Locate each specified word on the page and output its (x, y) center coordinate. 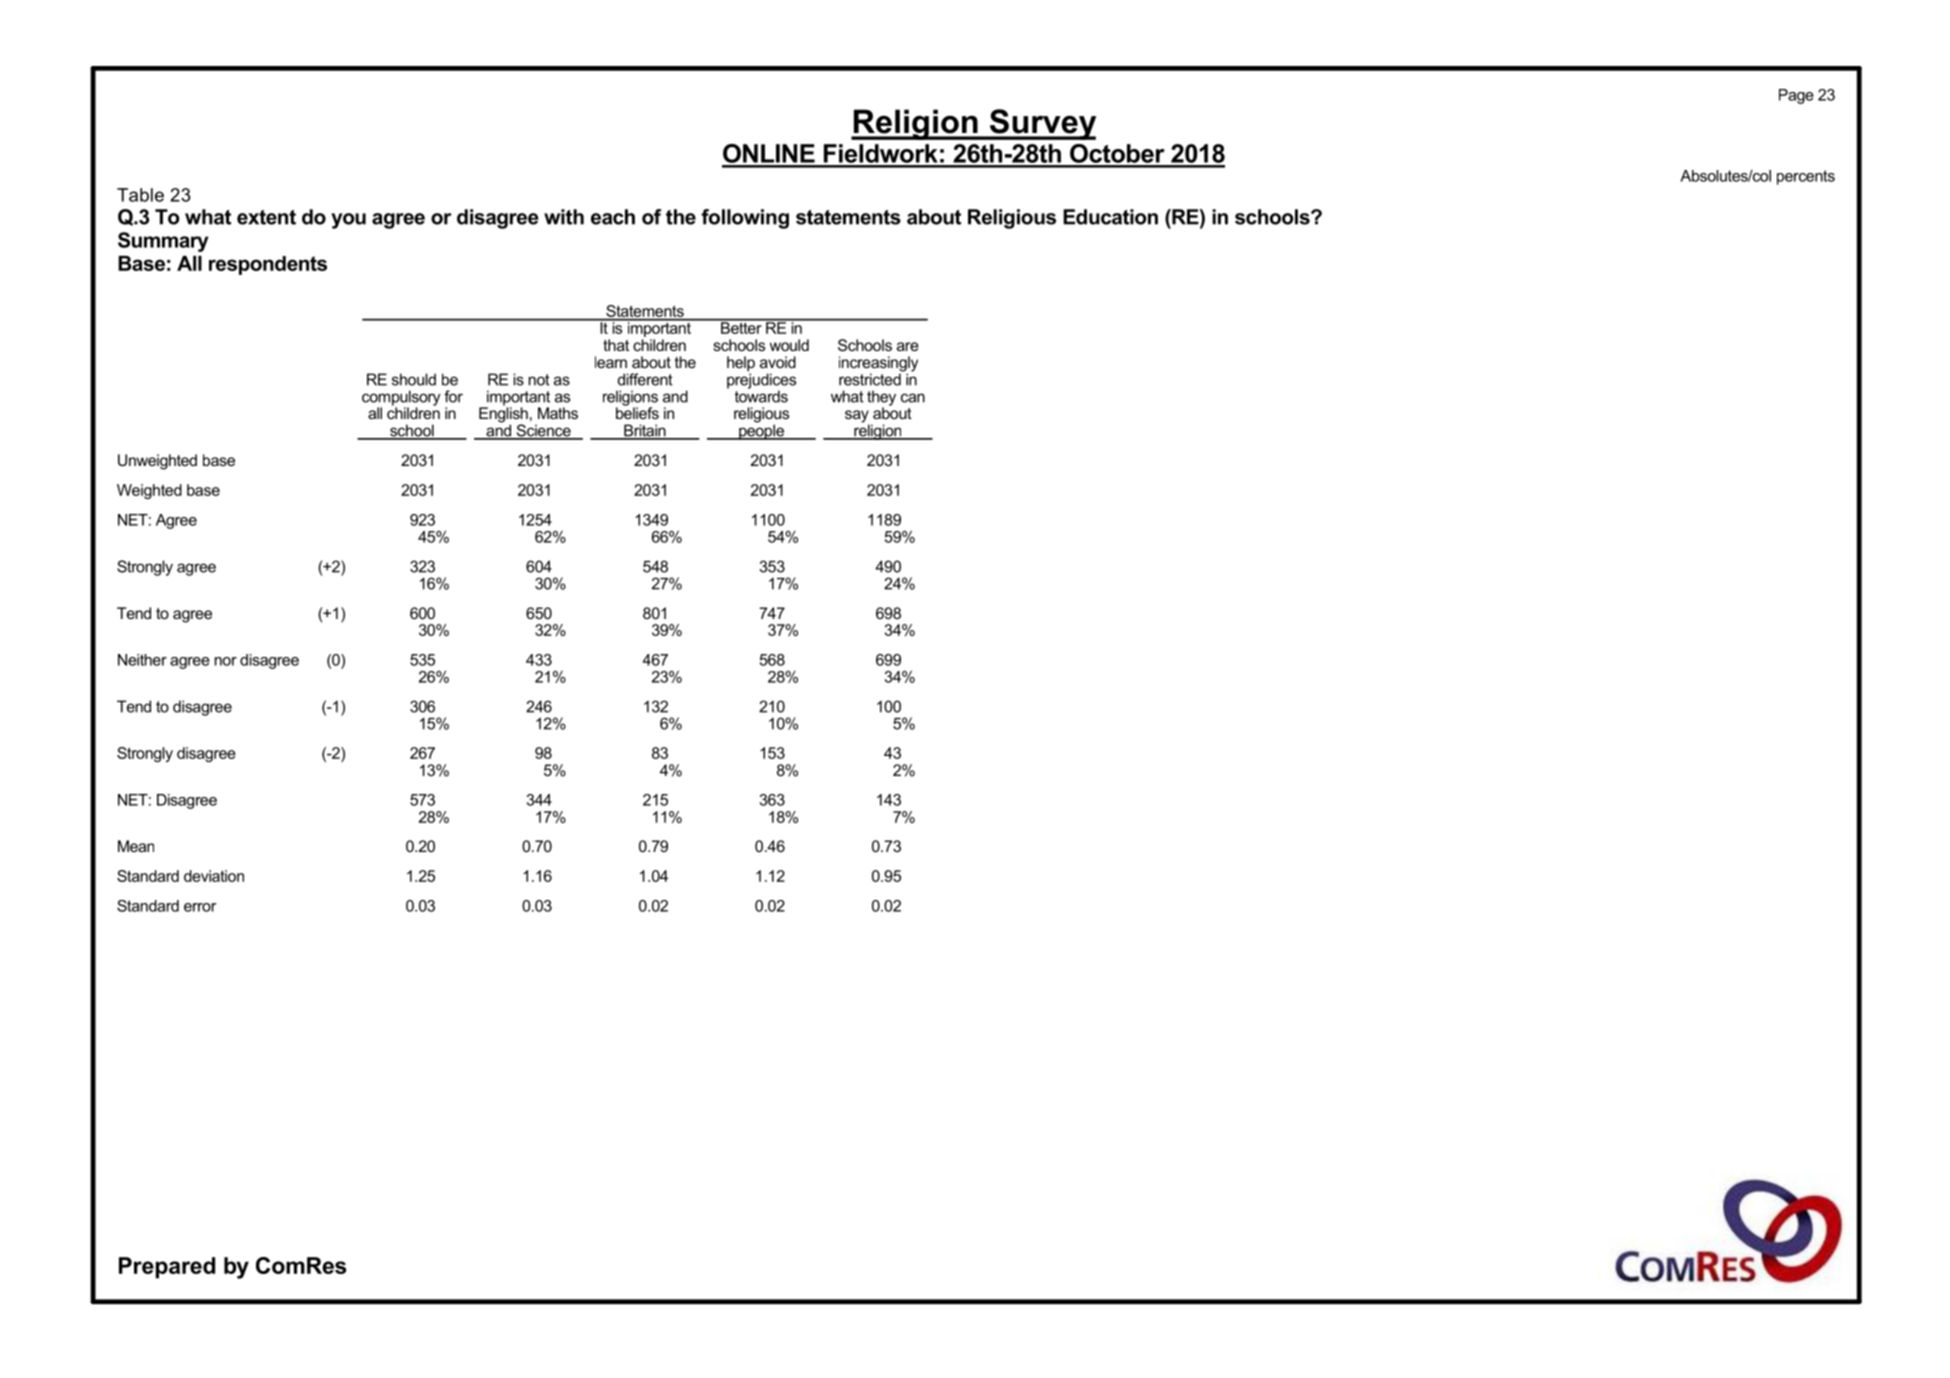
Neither (142, 660)
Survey (1042, 124)
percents (1806, 177)
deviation (214, 876)
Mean (136, 846)
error (200, 907)
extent (266, 217)
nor (226, 661)
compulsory (401, 399)
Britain (645, 431)
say (857, 417)
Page (1796, 96)
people (761, 431)
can (913, 398)
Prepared (167, 1268)
